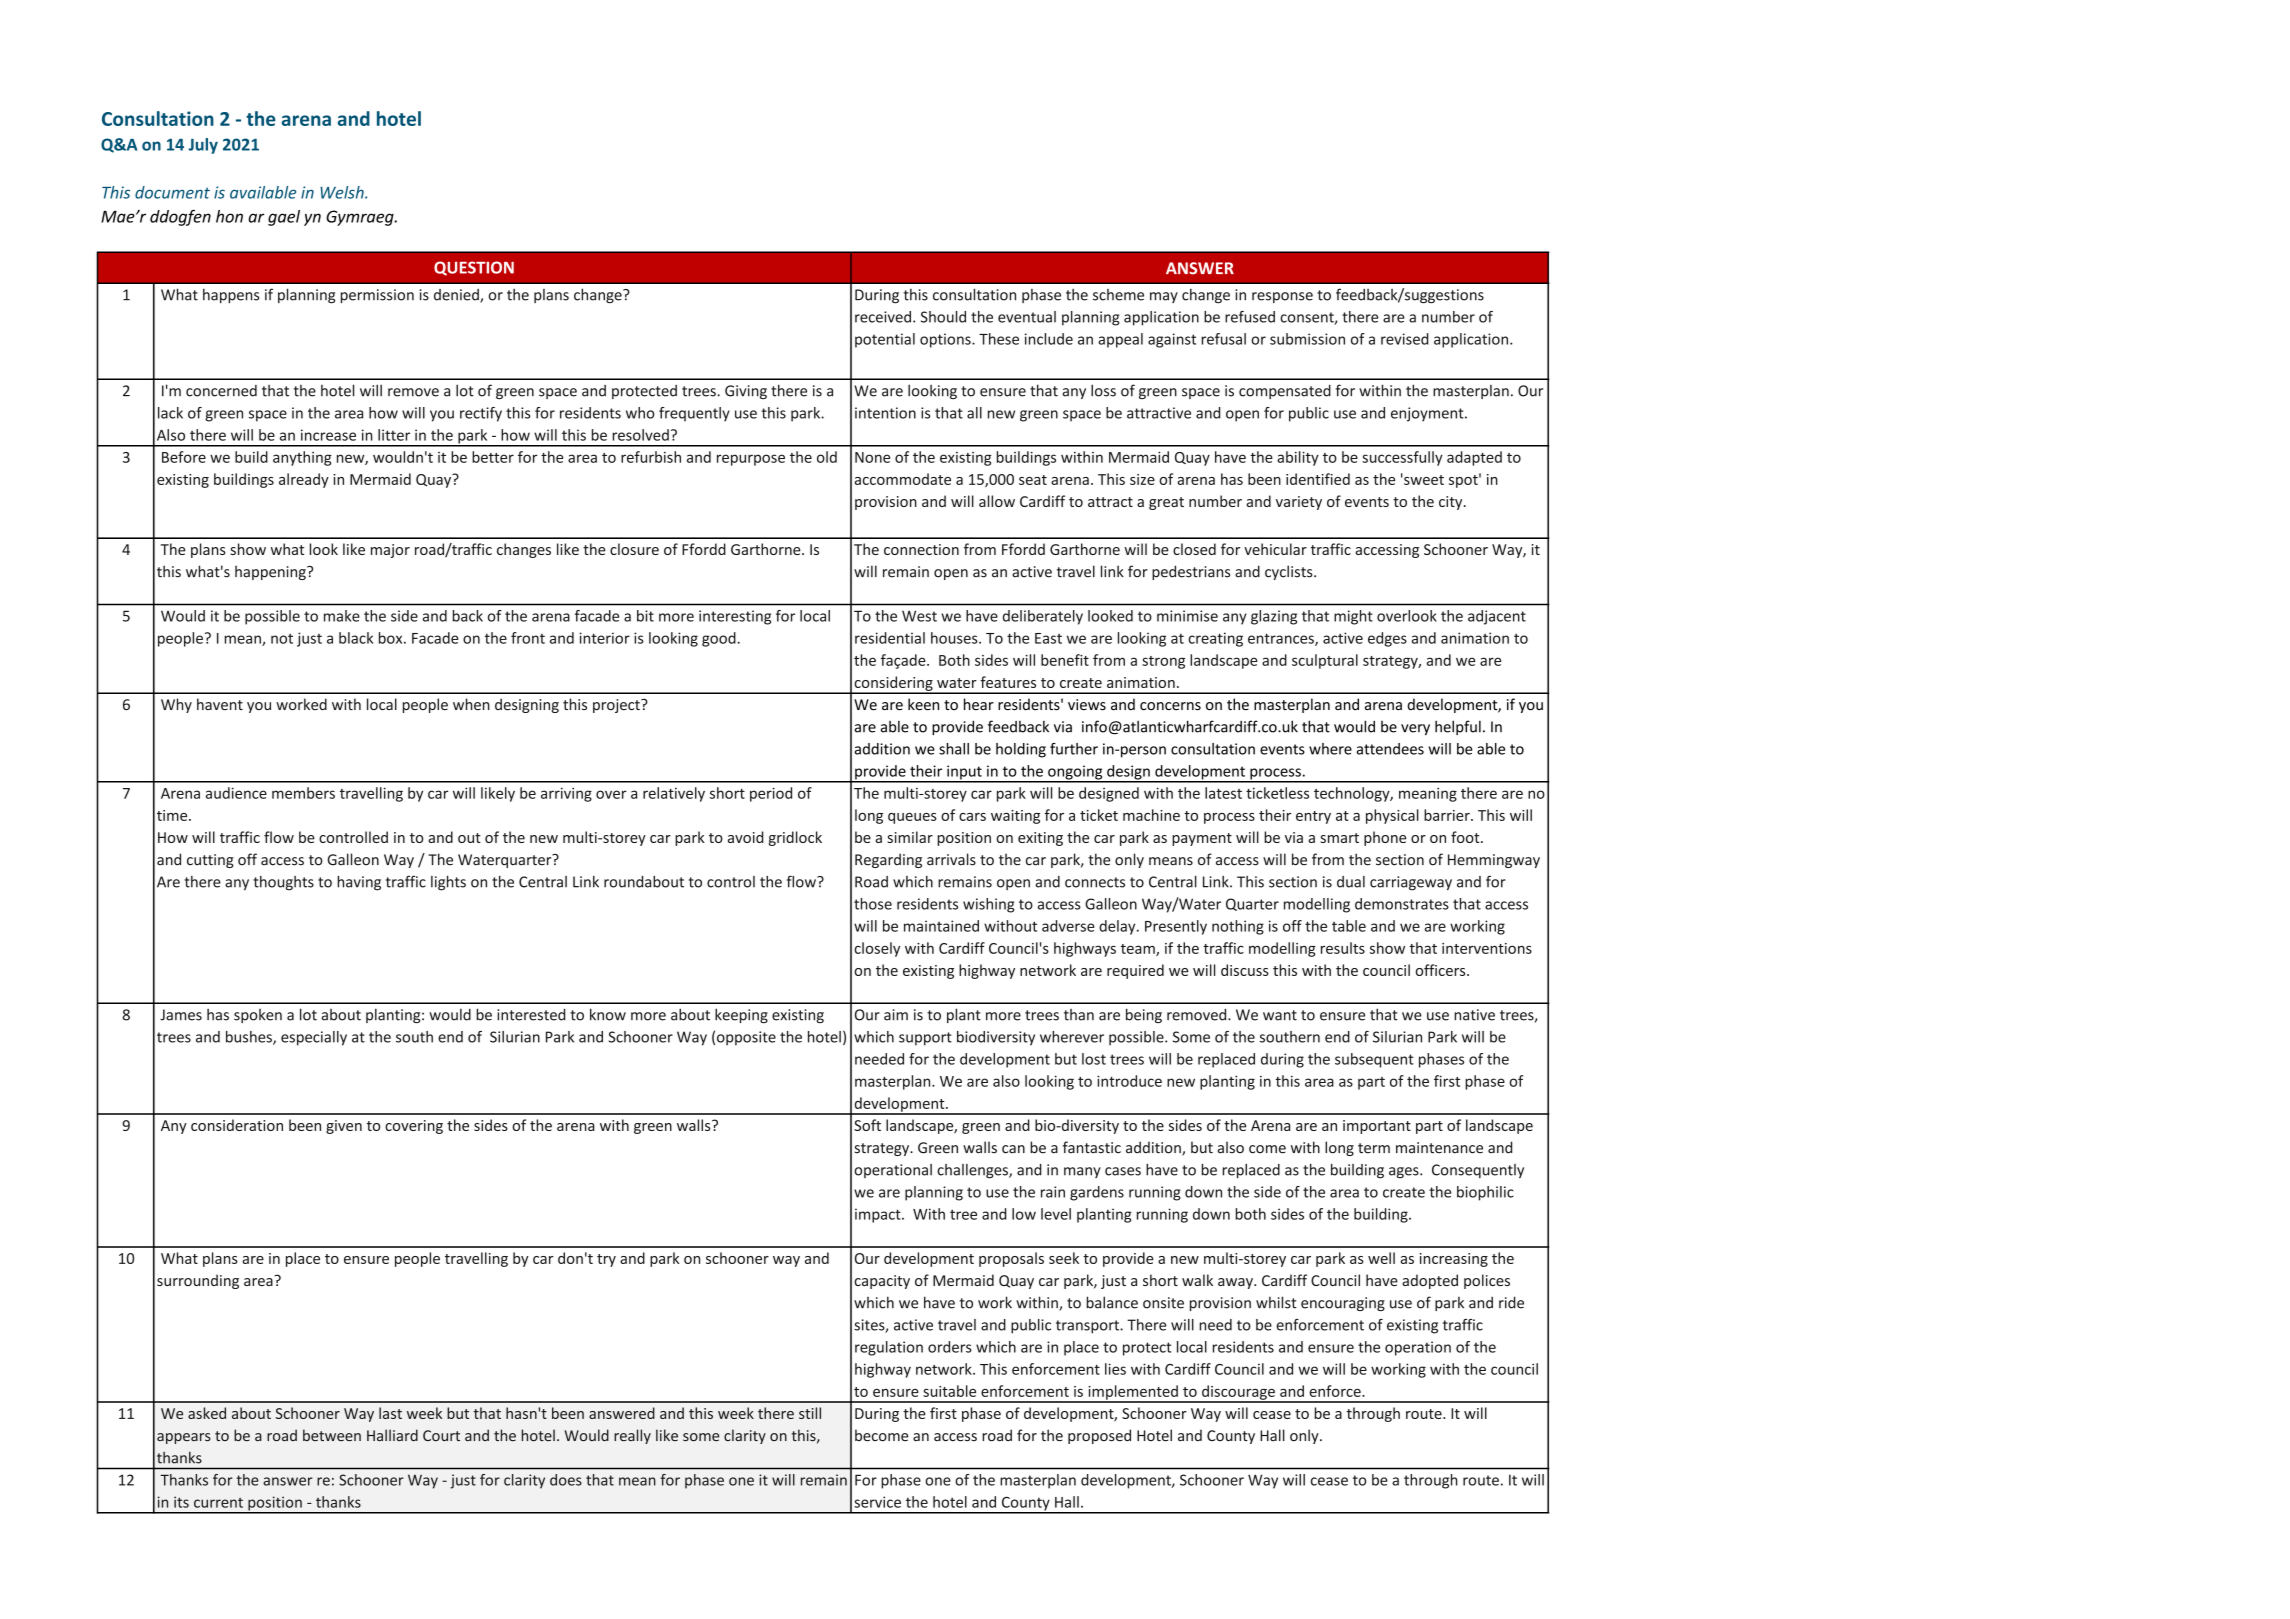 The width and height of the screenshot is (2290, 1619). I want to click on Welsh, so click(343, 192).
